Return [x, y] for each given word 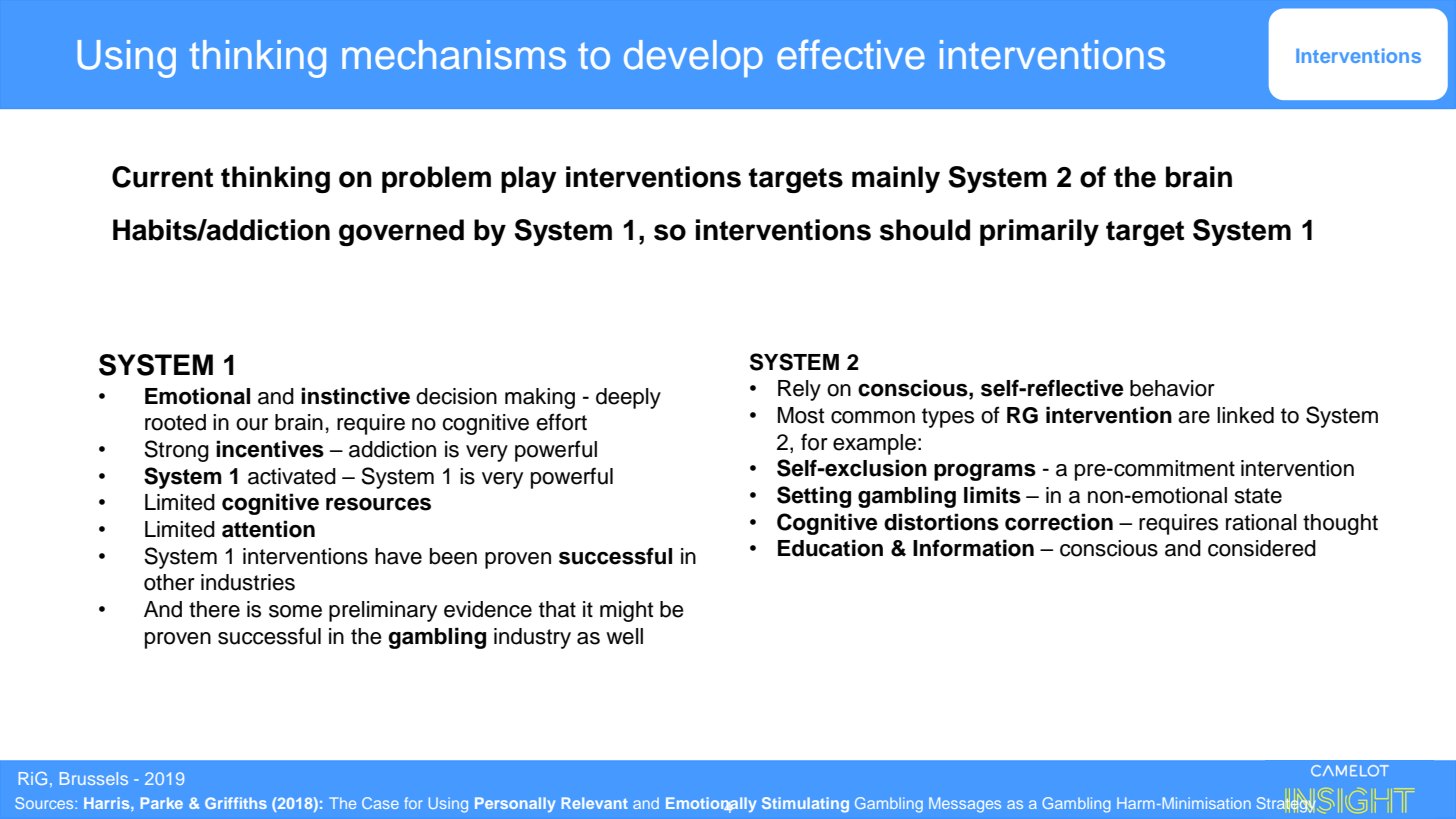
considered [1262, 548]
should [925, 230]
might [626, 611]
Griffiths [236, 803]
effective [851, 54]
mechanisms [454, 55]
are [1194, 417]
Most [801, 415]
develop [693, 58]
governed [401, 232]
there [214, 609]
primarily [1039, 232]
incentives [270, 449]
